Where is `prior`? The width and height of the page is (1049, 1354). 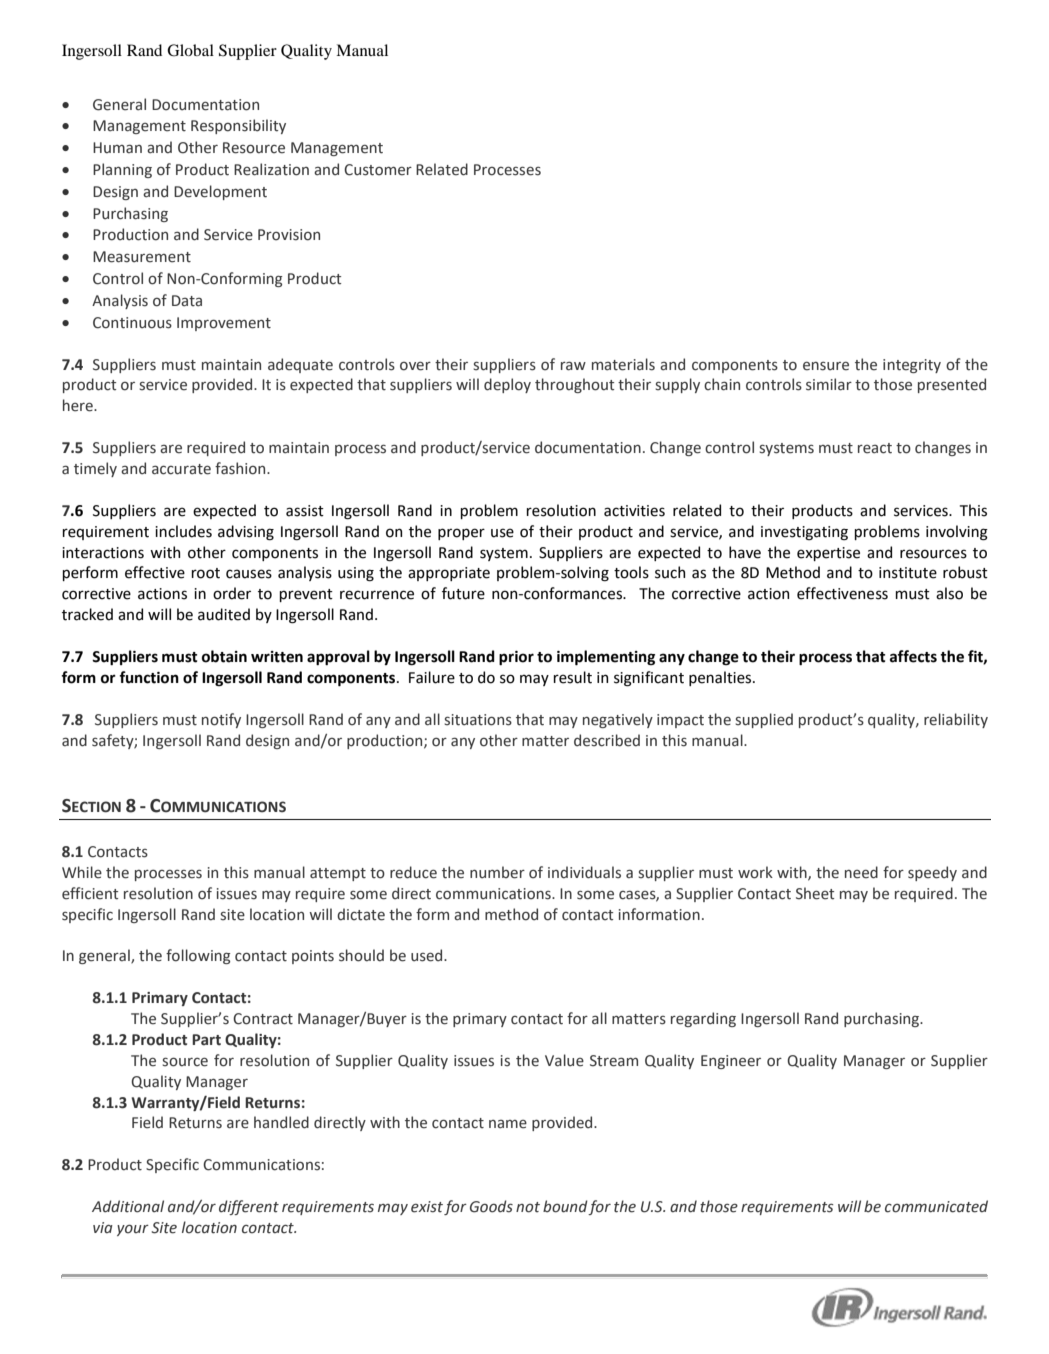 prior is located at coordinates (516, 658).
